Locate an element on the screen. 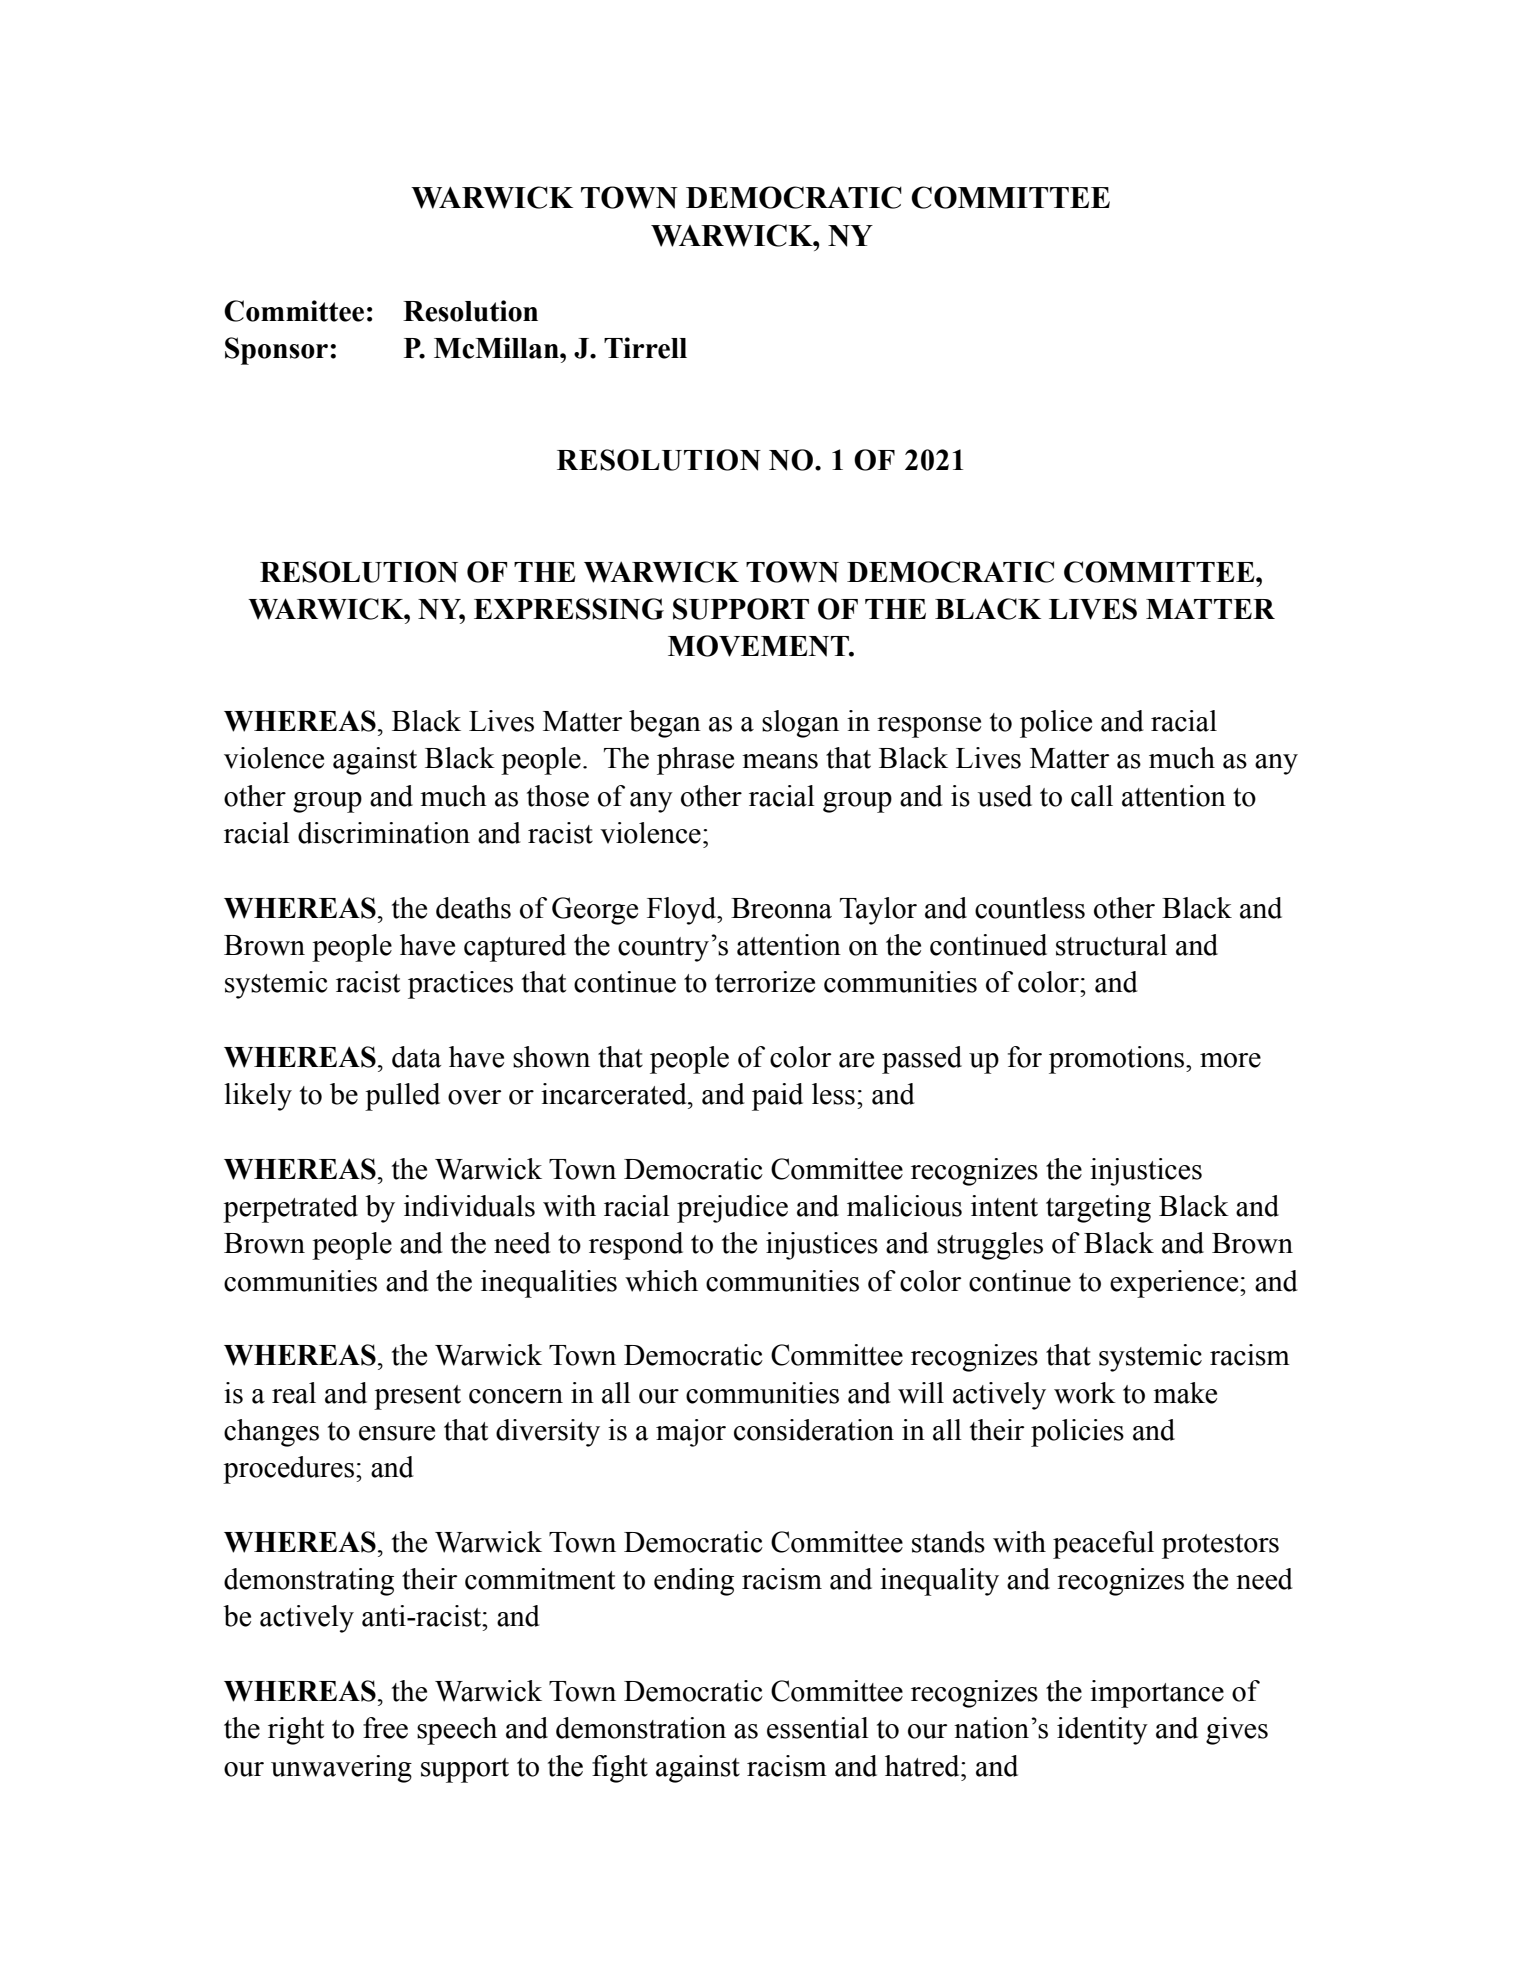  data is located at coordinates (416, 1057).
